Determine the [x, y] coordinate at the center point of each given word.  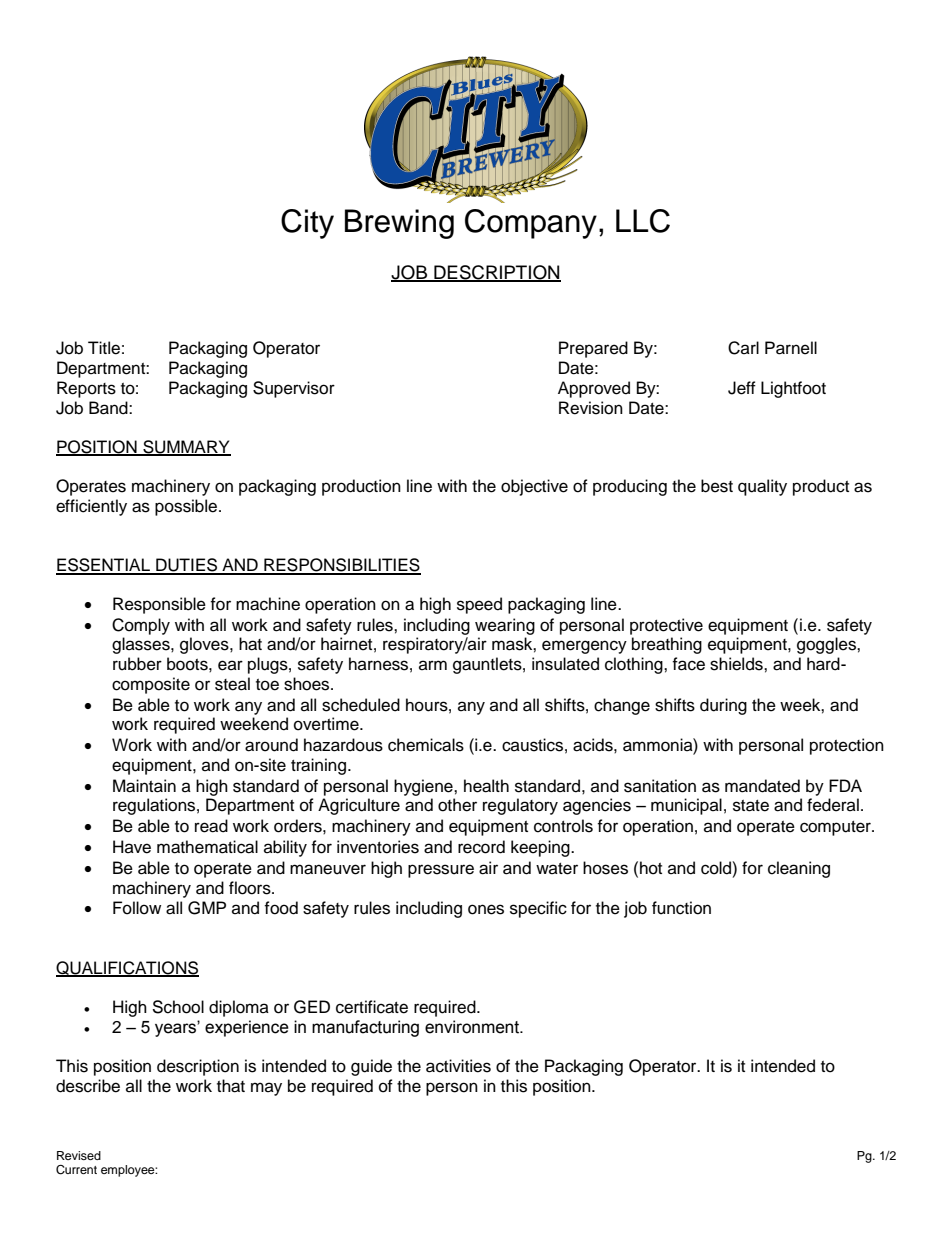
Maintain [144, 786]
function [681, 908]
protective [666, 626]
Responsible [159, 605]
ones [486, 909]
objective [534, 487]
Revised [79, 1155]
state [751, 806]
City [307, 224]
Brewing [399, 224]
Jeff [742, 388]
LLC [643, 221]
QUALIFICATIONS [127, 969]
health [486, 786]
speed [479, 605]
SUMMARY [186, 448]
